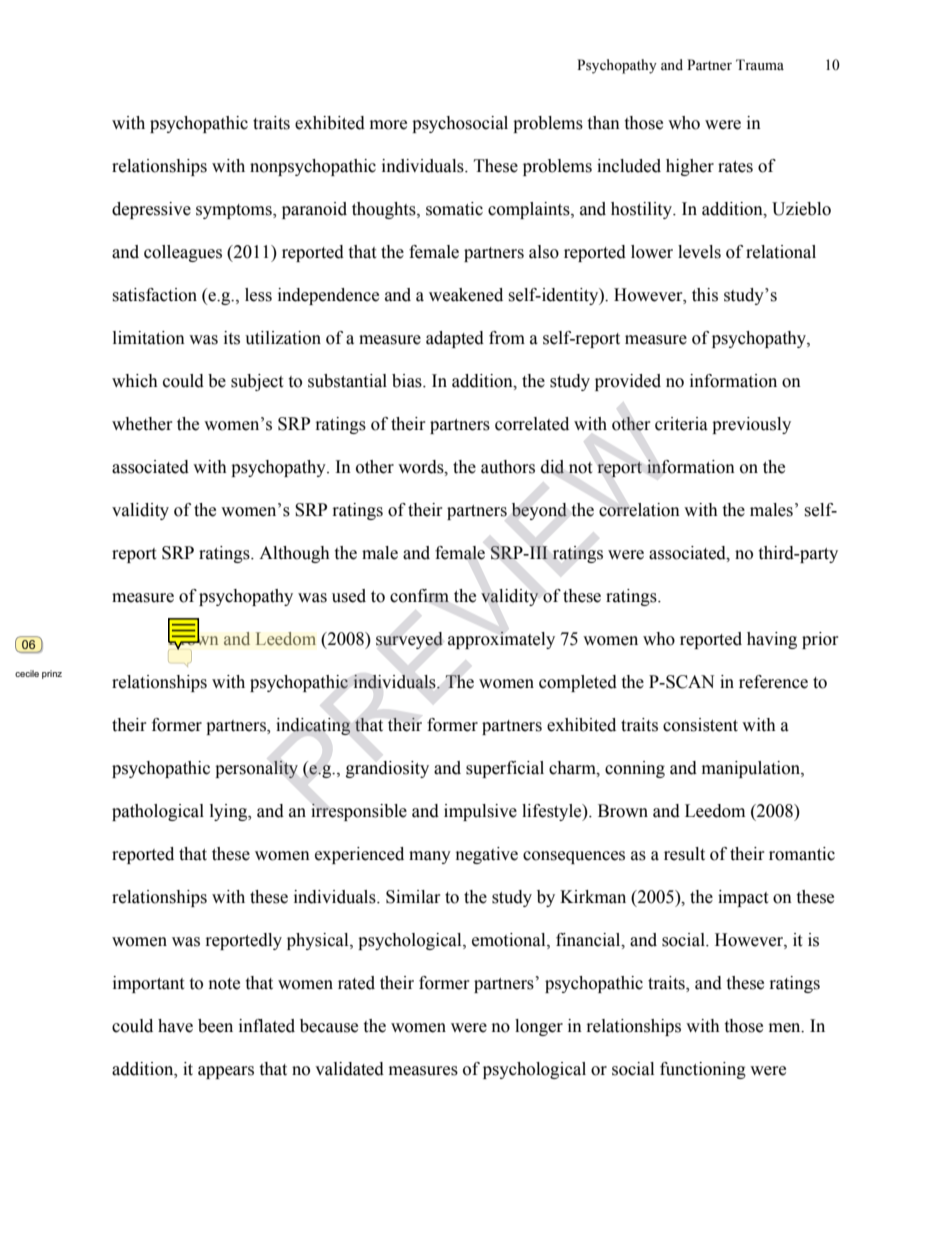 The image size is (952, 1233). I want to click on more, so click(388, 125).
